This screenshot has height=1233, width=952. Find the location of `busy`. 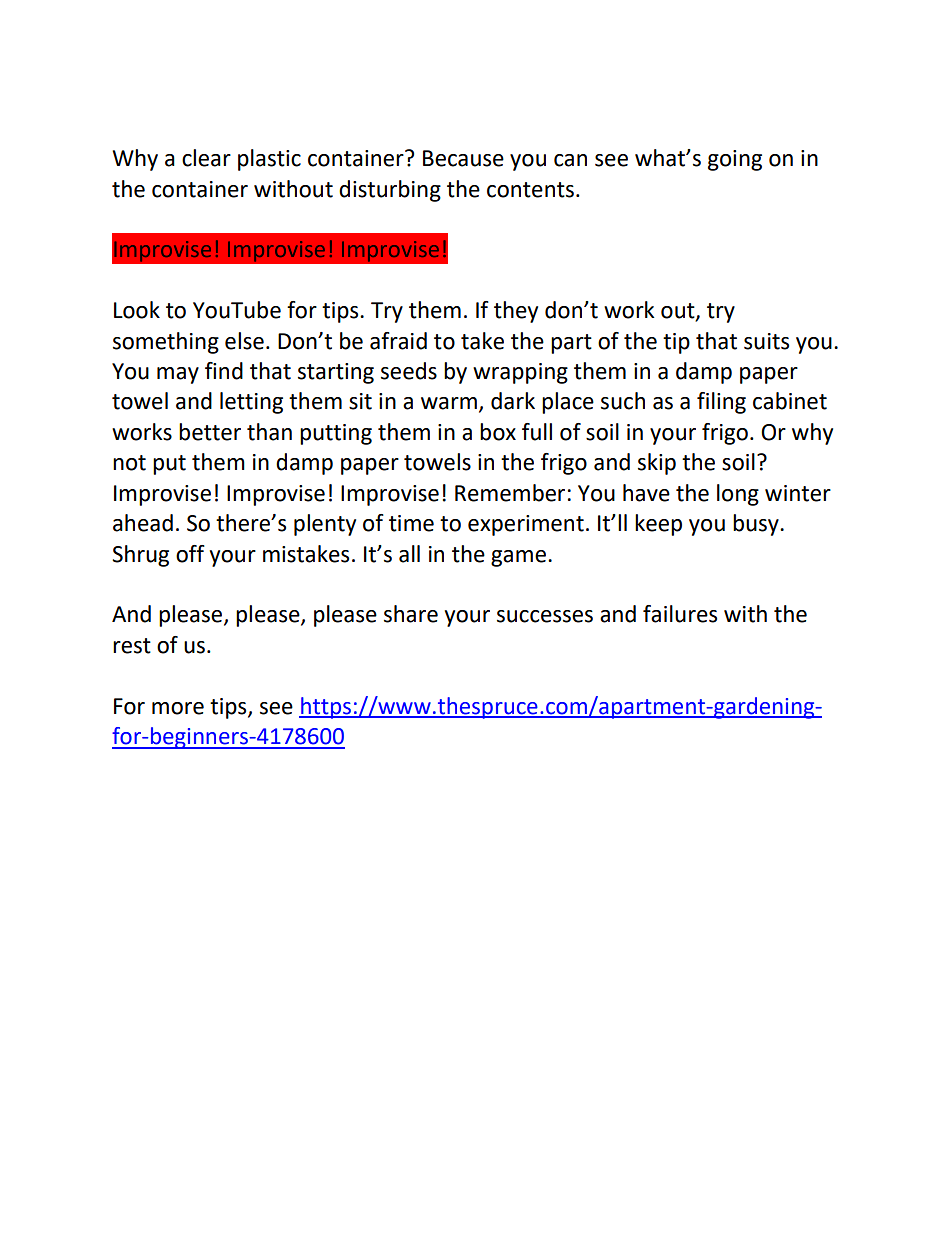

busy is located at coordinates (757, 525).
